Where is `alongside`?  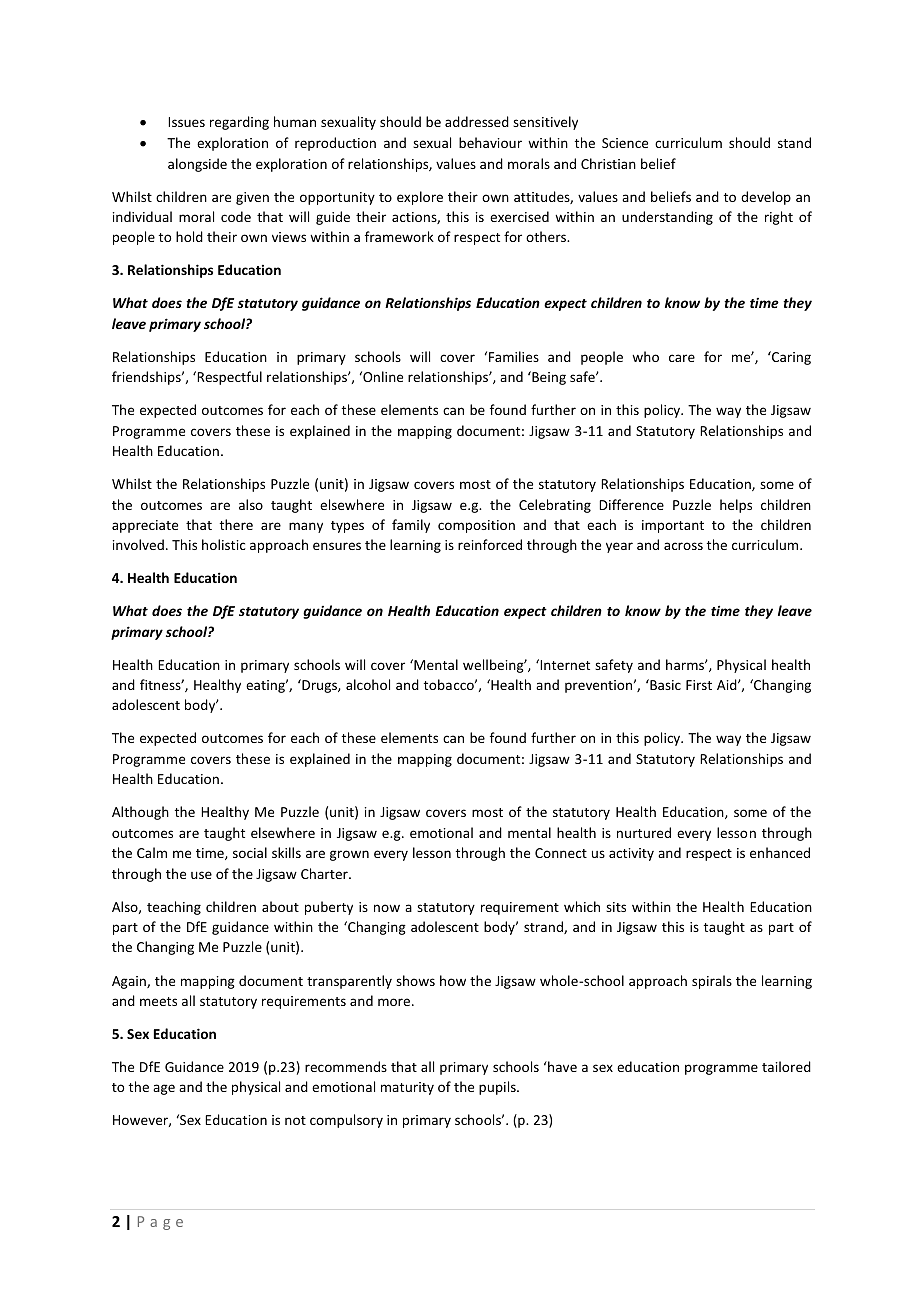
alongside is located at coordinates (197, 165).
